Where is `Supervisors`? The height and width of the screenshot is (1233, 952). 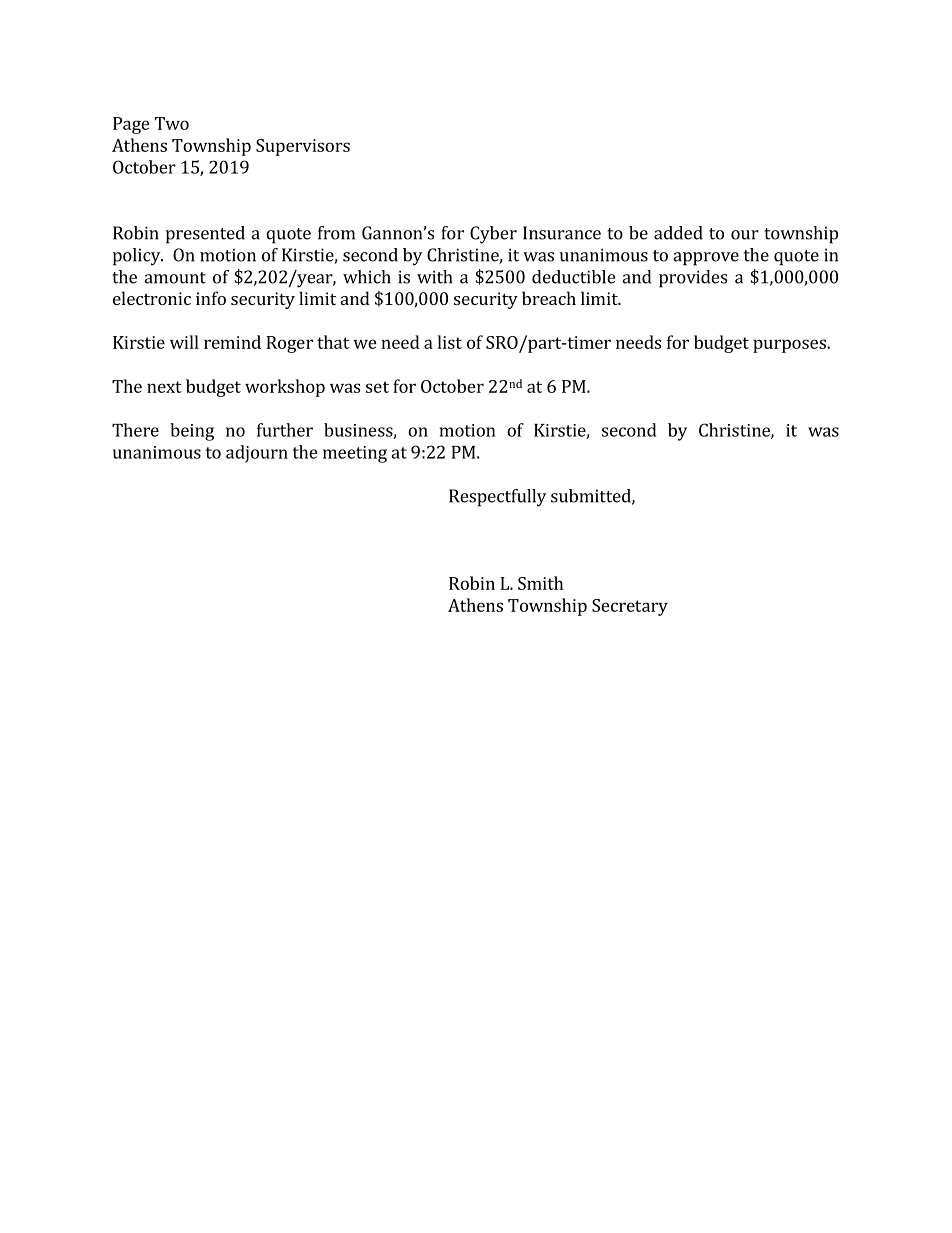 Supervisors is located at coordinates (303, 147).
